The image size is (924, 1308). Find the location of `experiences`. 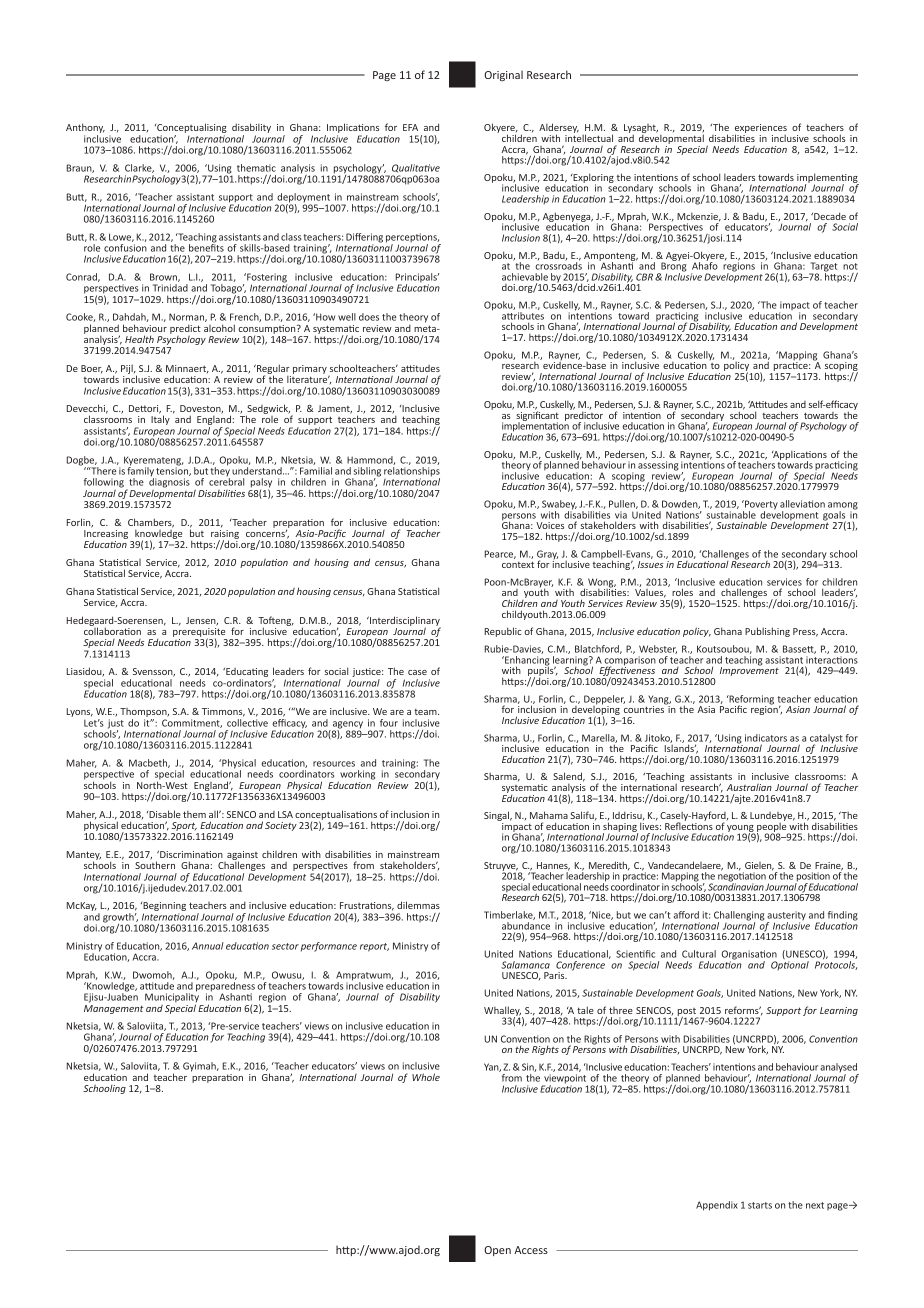

experiences is located at coordinates (760, 130).
